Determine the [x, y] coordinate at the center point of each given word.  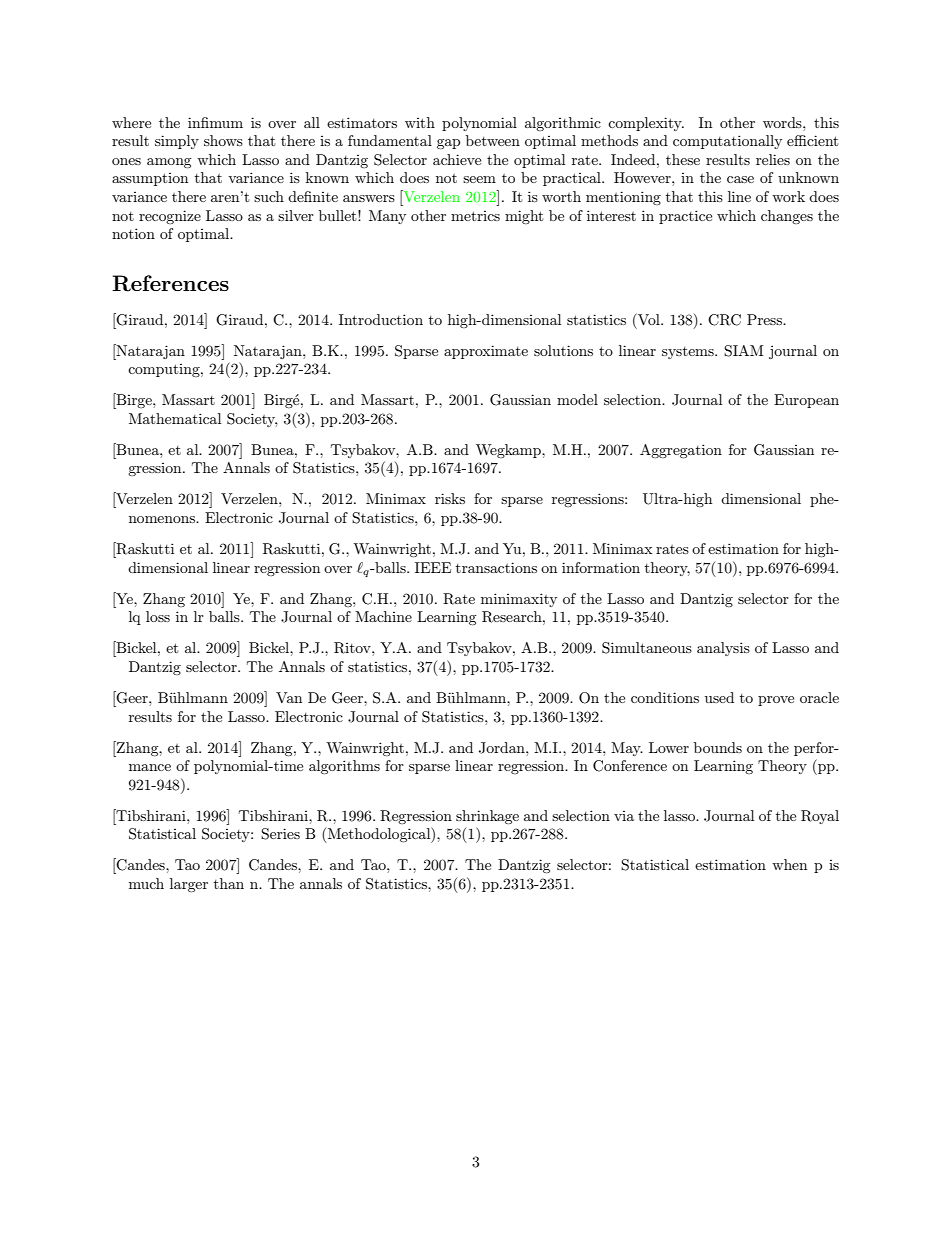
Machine [383, 616]
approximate [486, 352]
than [229, 883]
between [493, 140]
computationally [727, 142]
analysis [723, 649]
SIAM [743, 351]
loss [158, 616]
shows [223, 140]
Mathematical [175, 418]
